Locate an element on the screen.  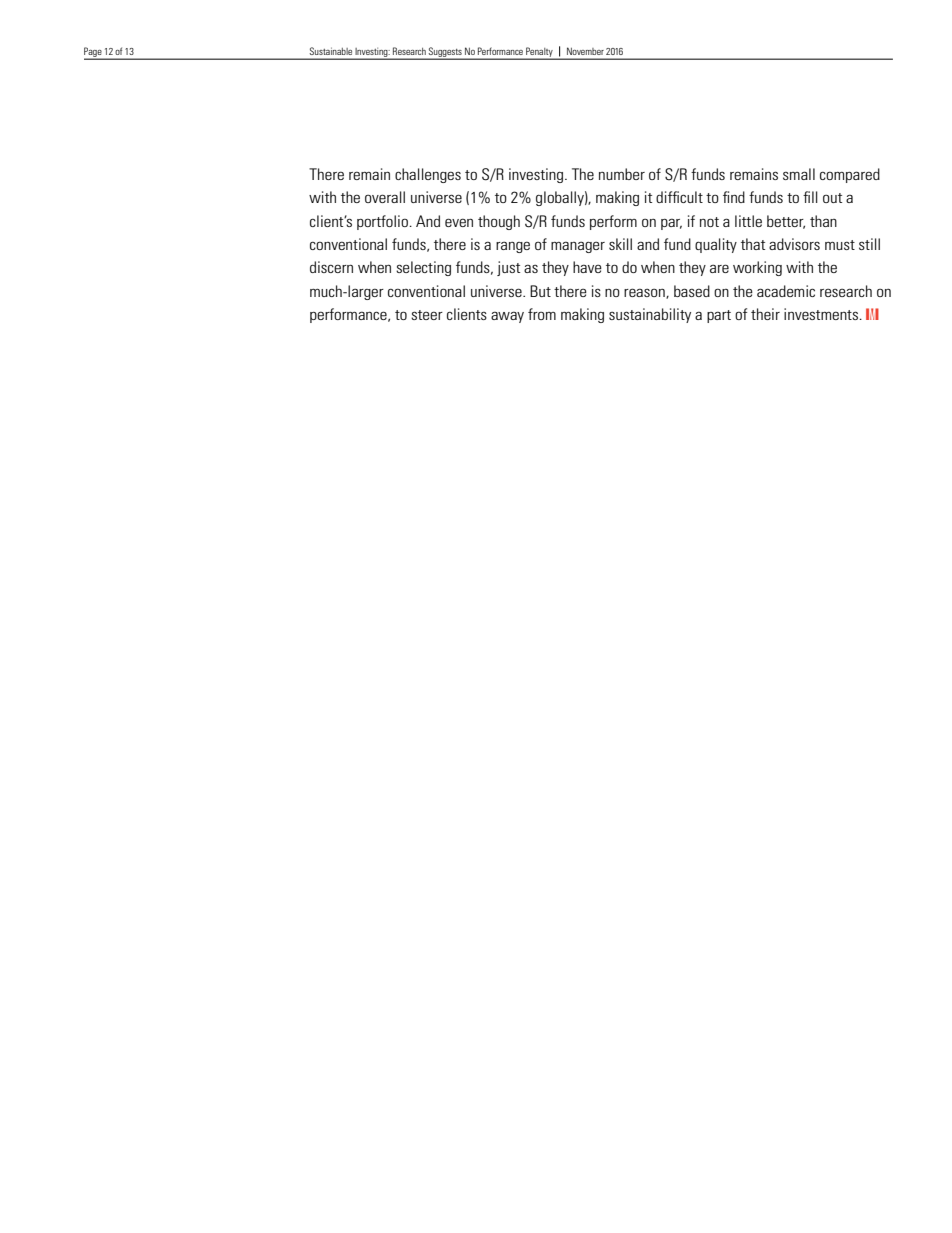
their is located at coordinates (765, 314).
